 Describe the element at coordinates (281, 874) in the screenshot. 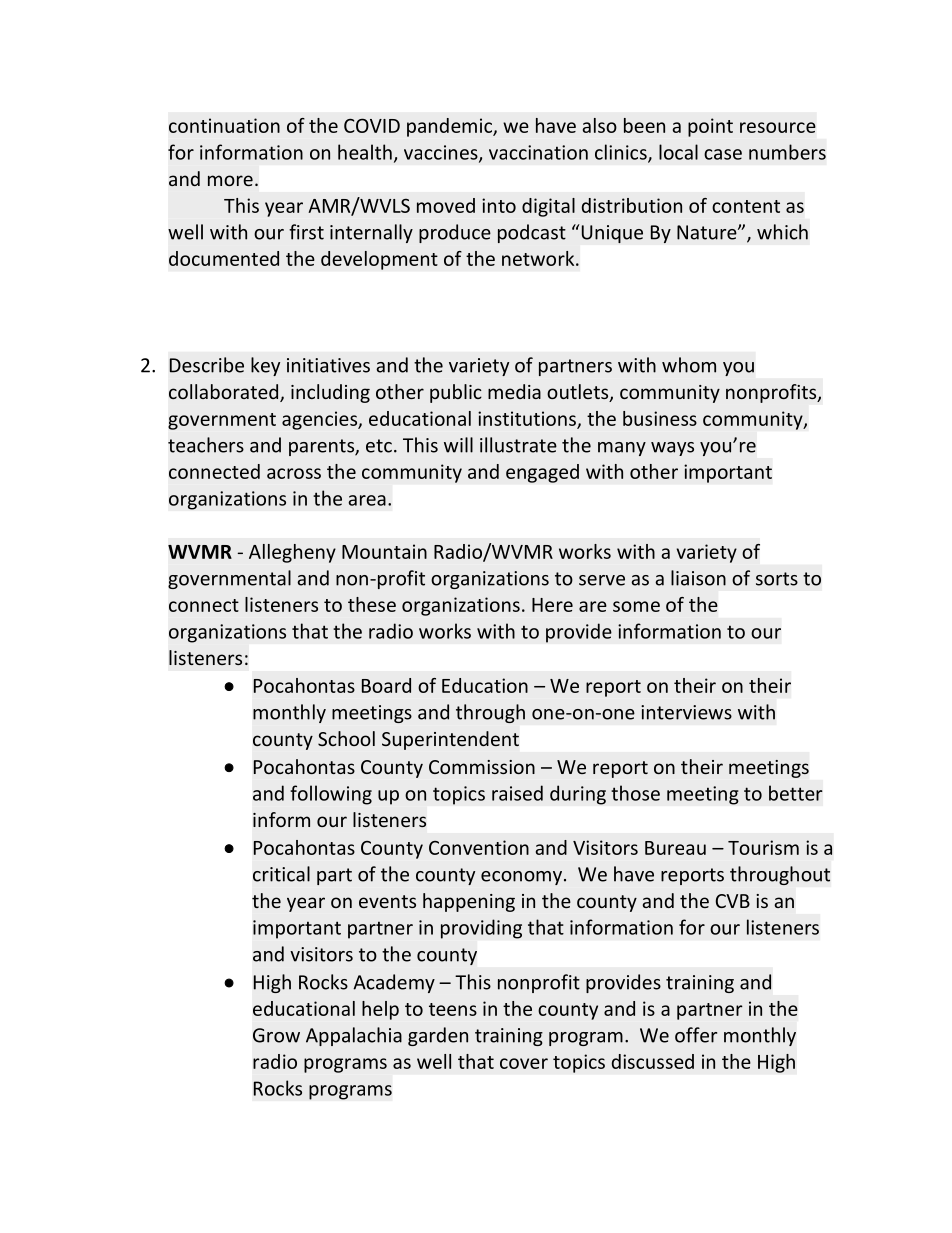

I see `critical` at that location.
